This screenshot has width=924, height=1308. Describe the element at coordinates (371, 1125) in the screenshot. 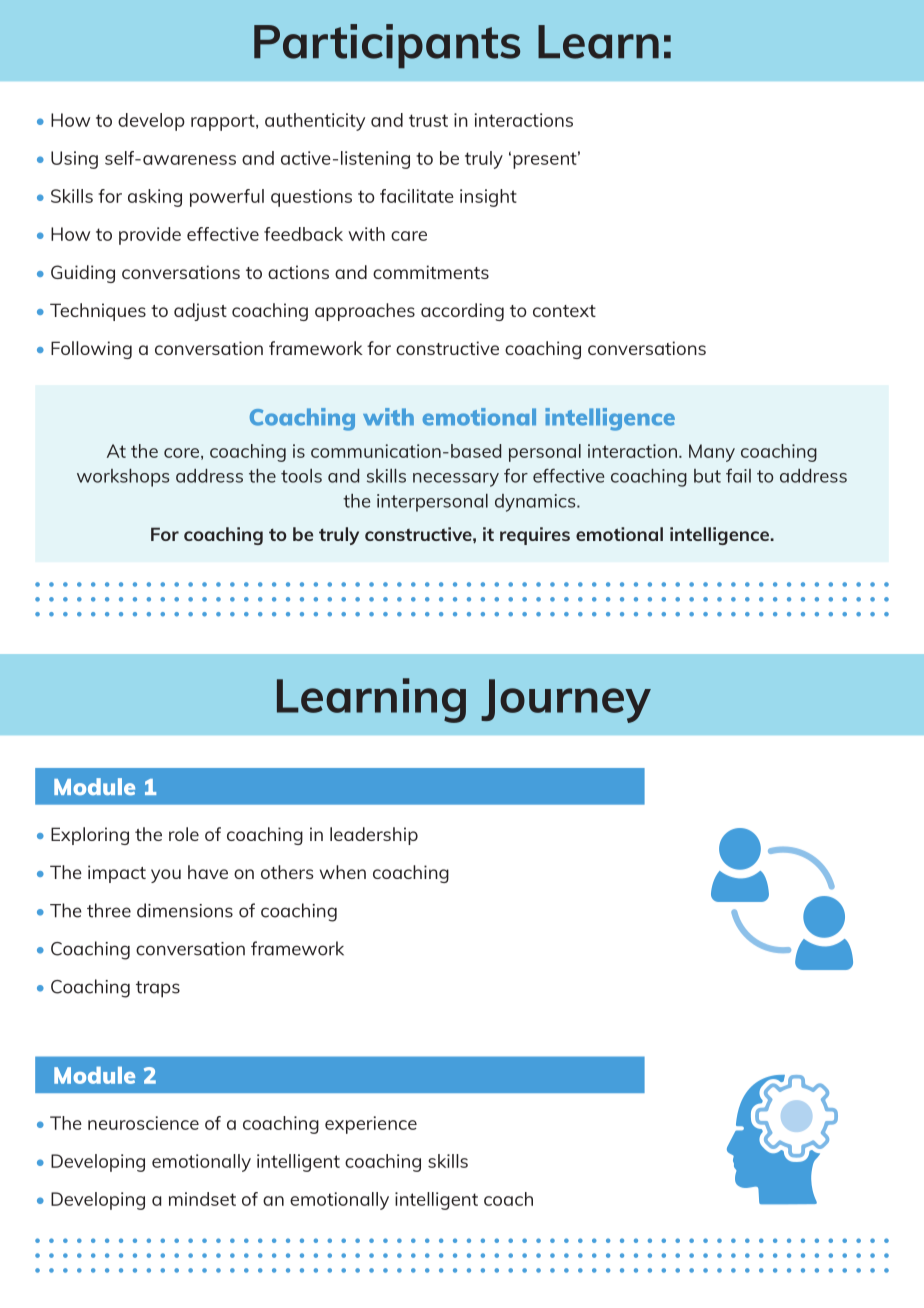

I see `experience` at that location.
